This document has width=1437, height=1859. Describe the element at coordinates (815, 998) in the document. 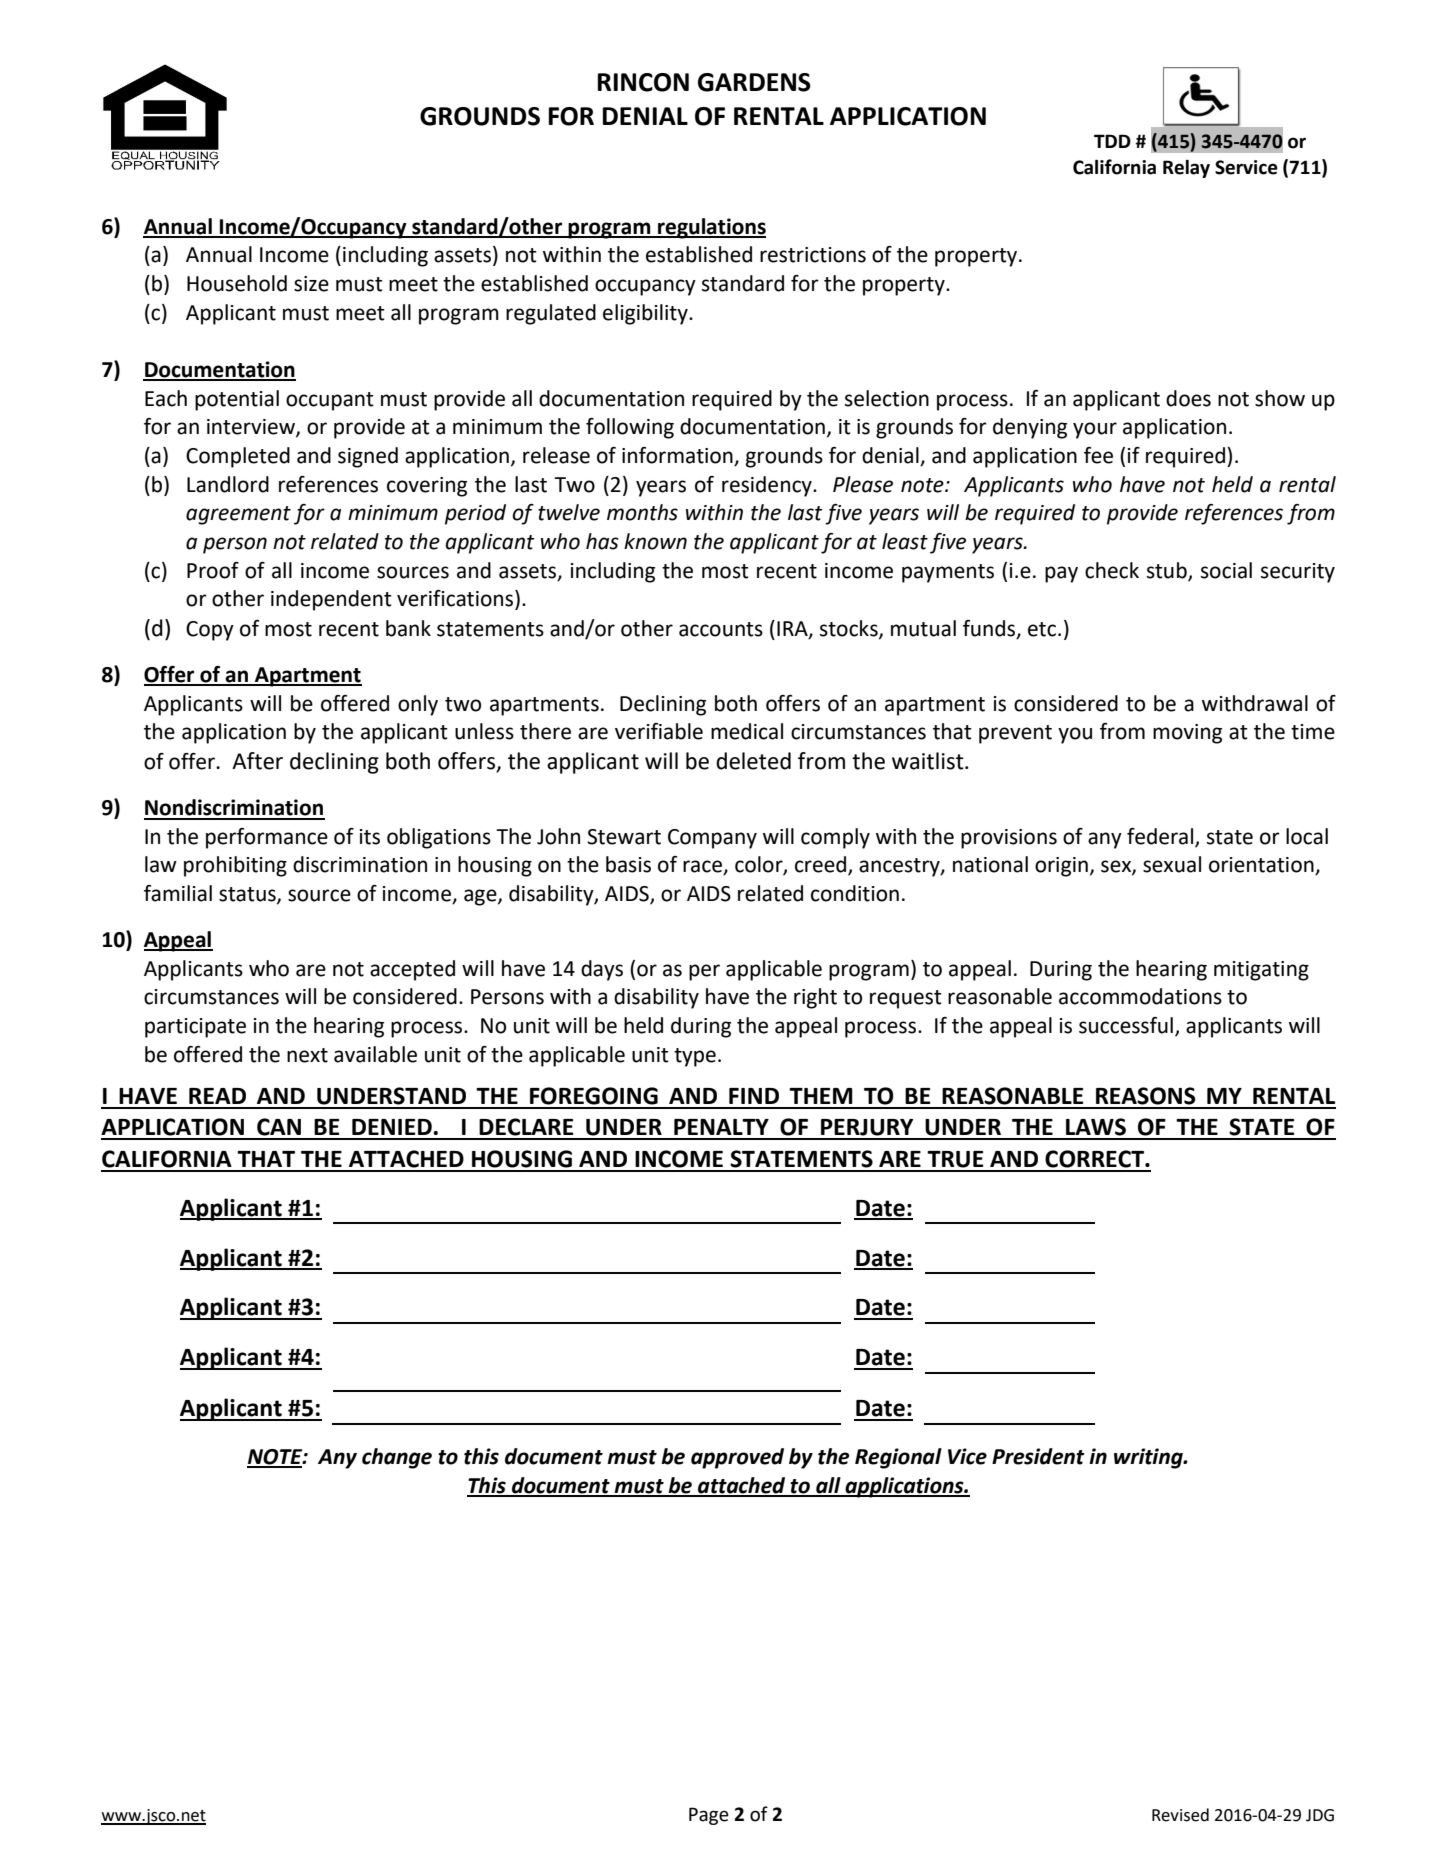

I see `right` at that location.
